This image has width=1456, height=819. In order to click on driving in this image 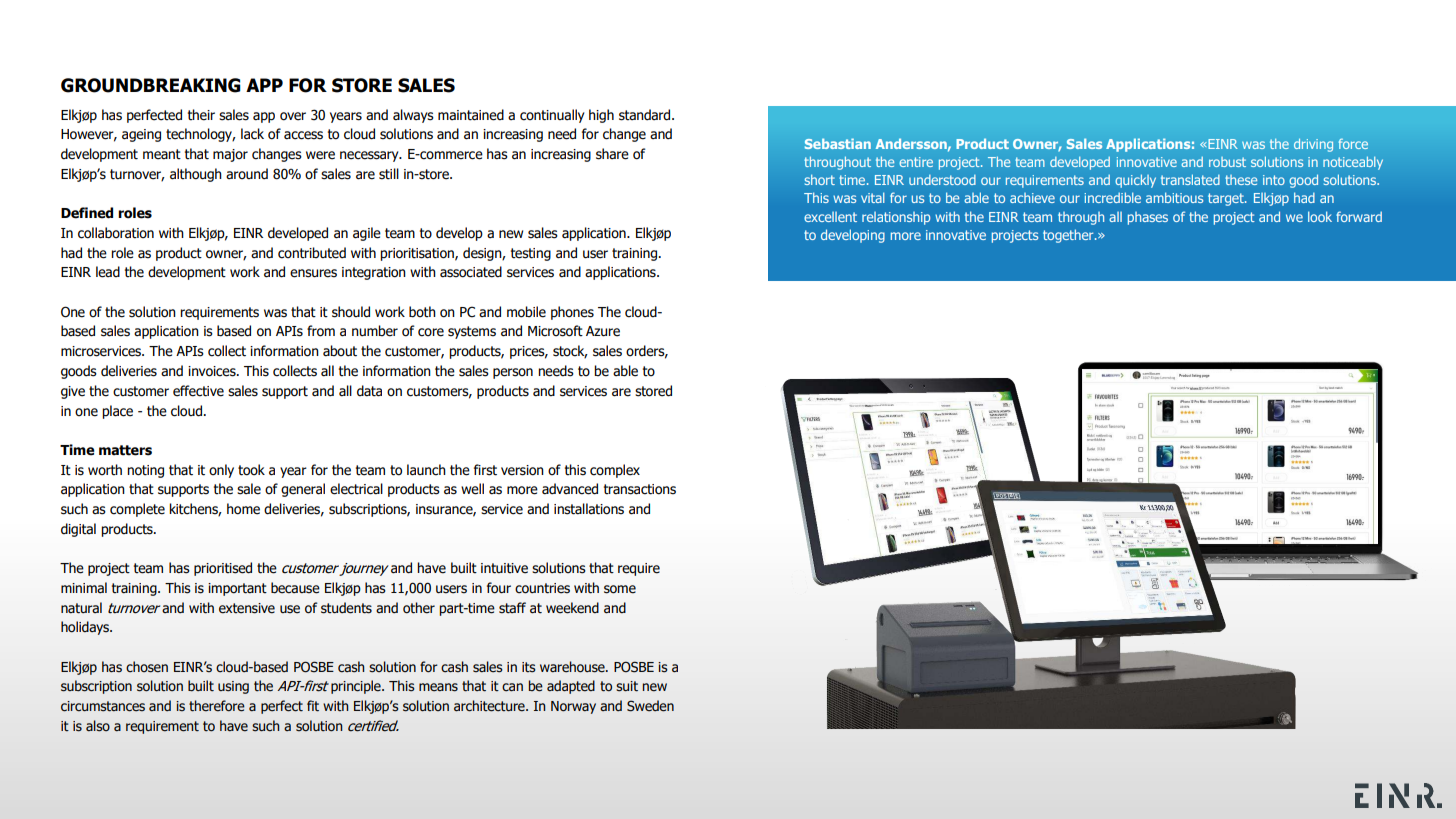, I will do `click(1313, 145)`.
